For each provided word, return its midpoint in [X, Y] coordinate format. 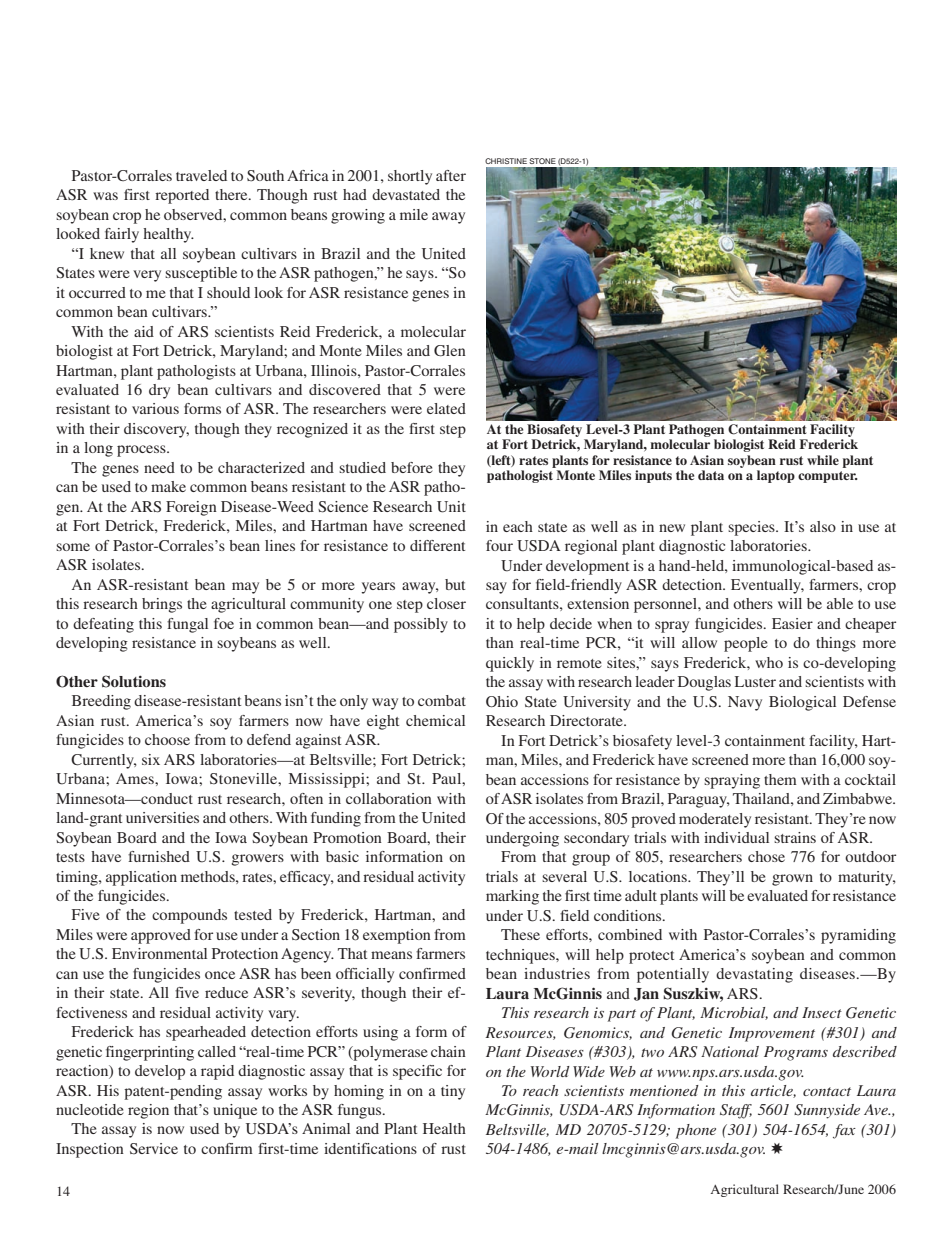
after [451, 175]
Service [154, 1148]
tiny [453, 1092]
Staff [736, 1111]
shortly [410, 177]
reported [182, 196]
